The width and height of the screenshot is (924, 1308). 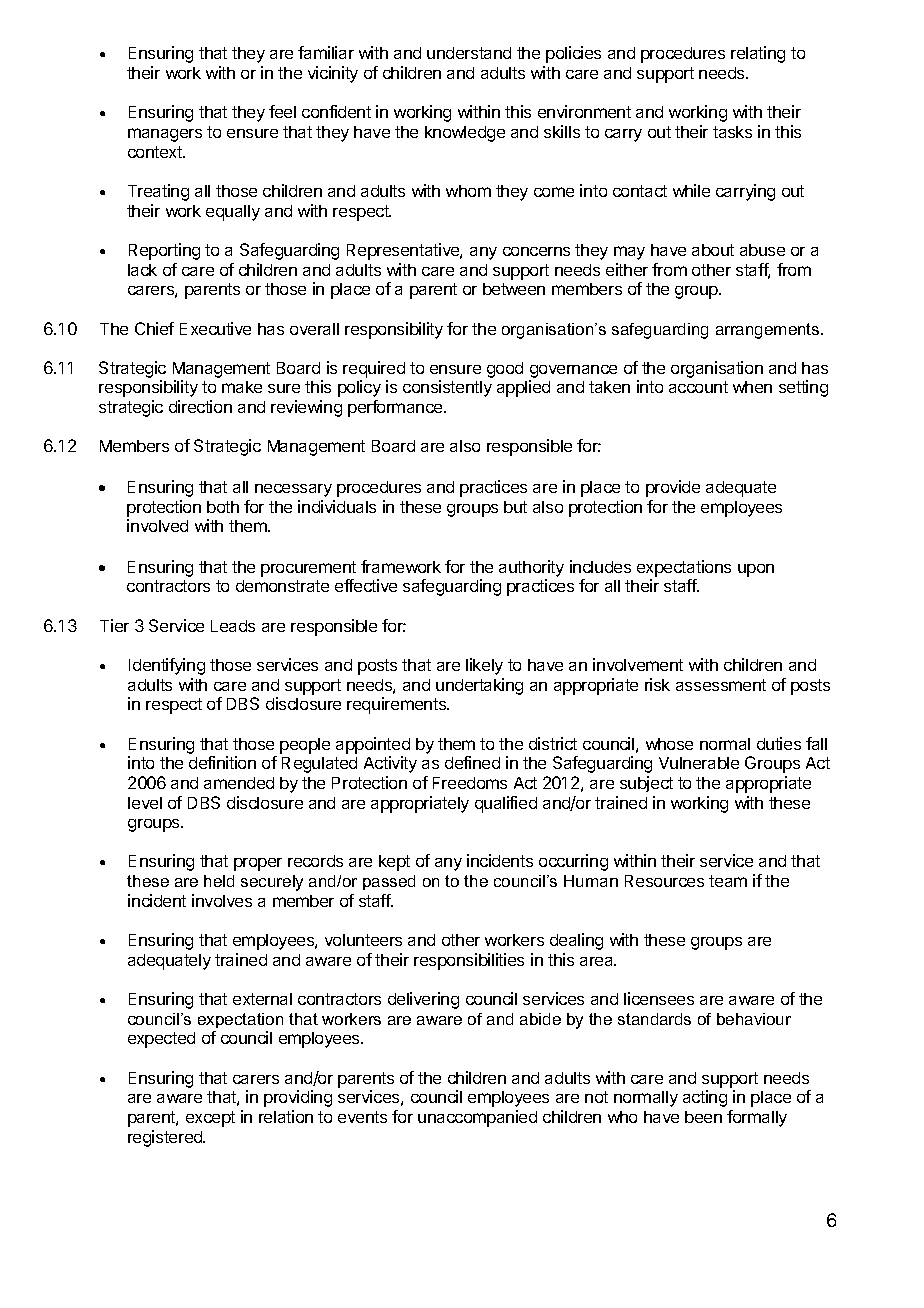 I want to click on Vulnerable, so click(x=699, y=763).
